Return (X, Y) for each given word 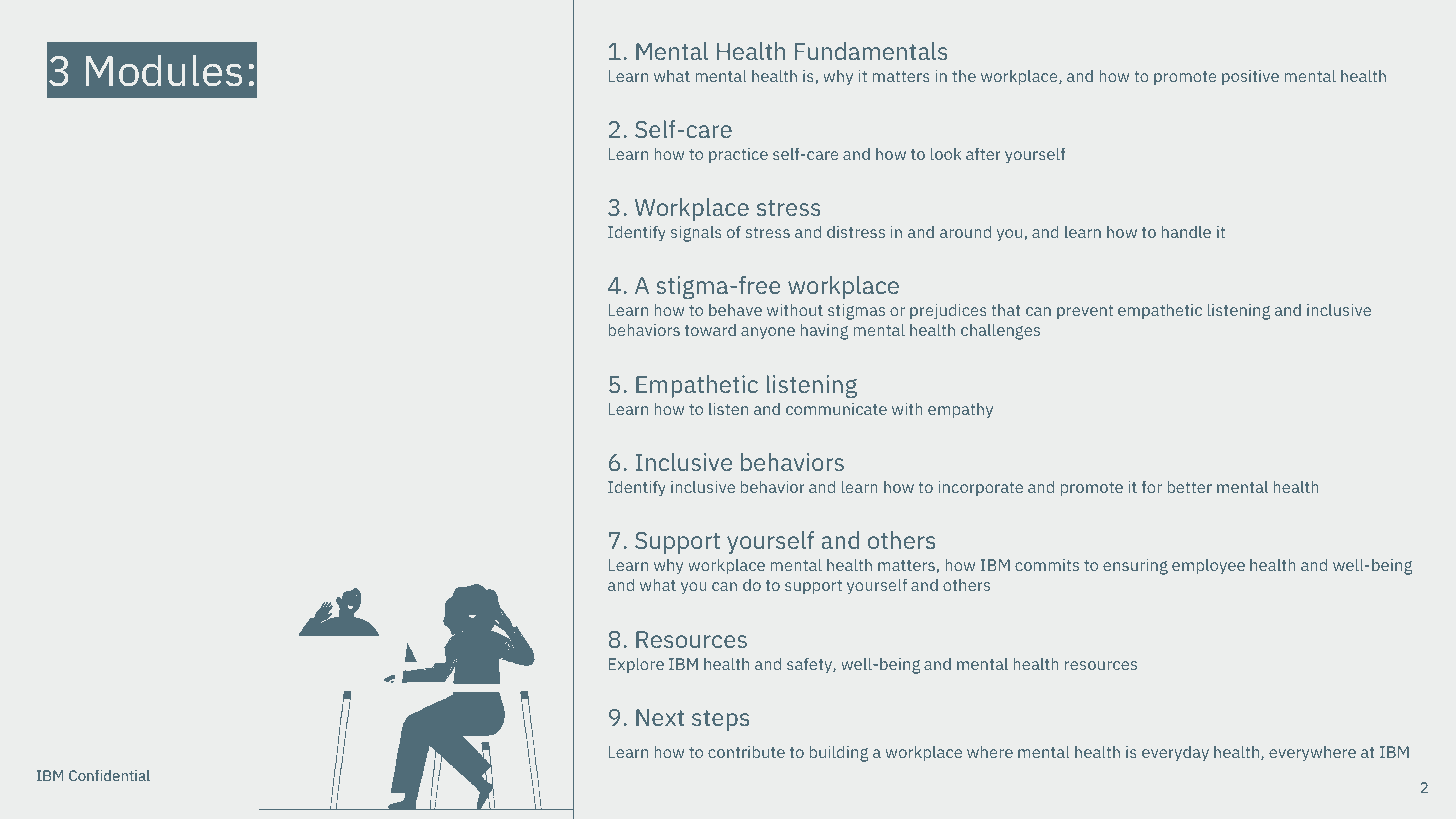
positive (1250, 77)
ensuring (1135, 567)
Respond (129, 294)
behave (735, 309)
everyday (1175, 754)
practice (738, 155)
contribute (746, 751)
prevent (1085, 312)
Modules (164, 70)
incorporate (980, 488)
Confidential (109, 775)
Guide (101, 424)
